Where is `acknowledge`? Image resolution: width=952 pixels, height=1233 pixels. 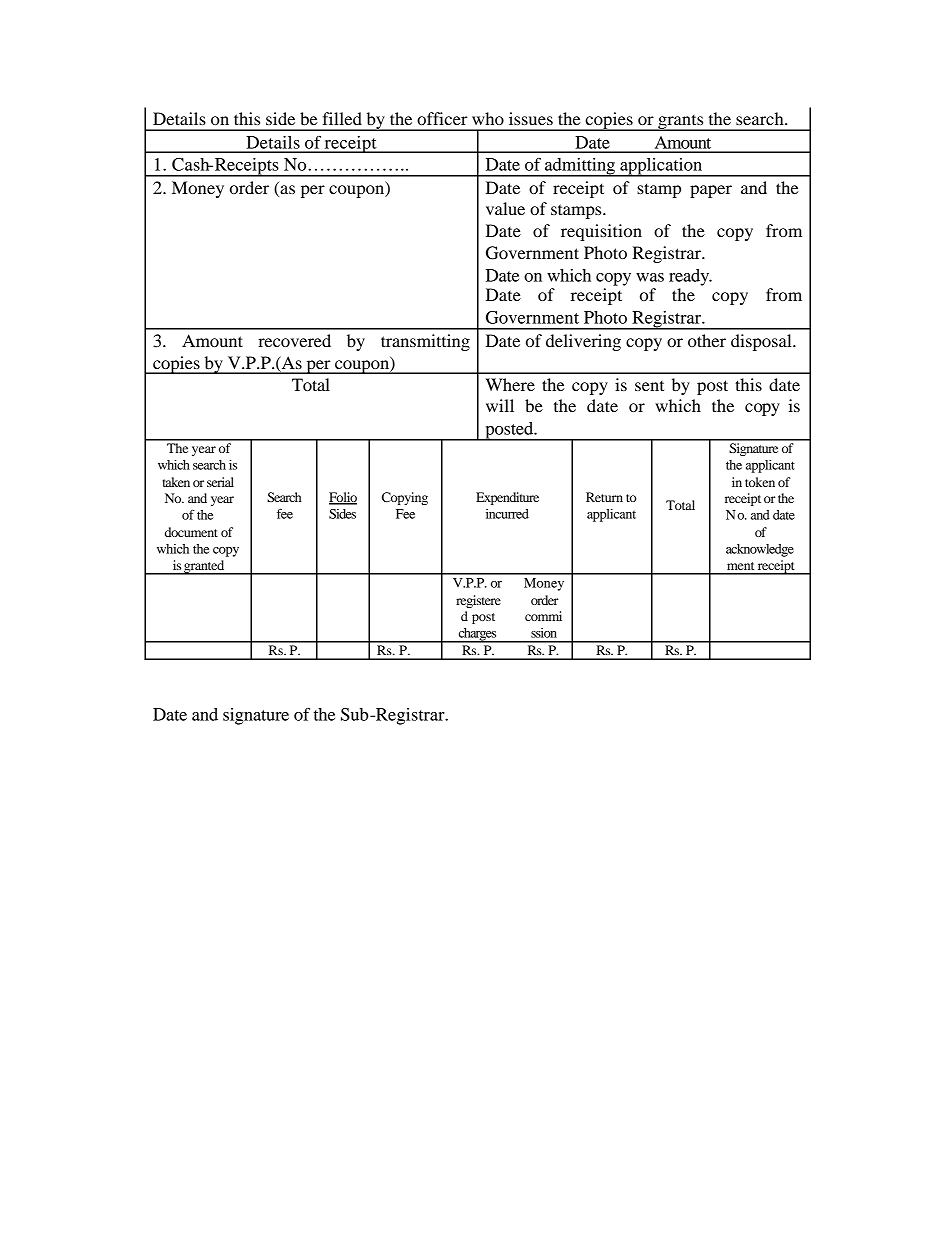 acknowledge is located at coordinates (760, 550).
